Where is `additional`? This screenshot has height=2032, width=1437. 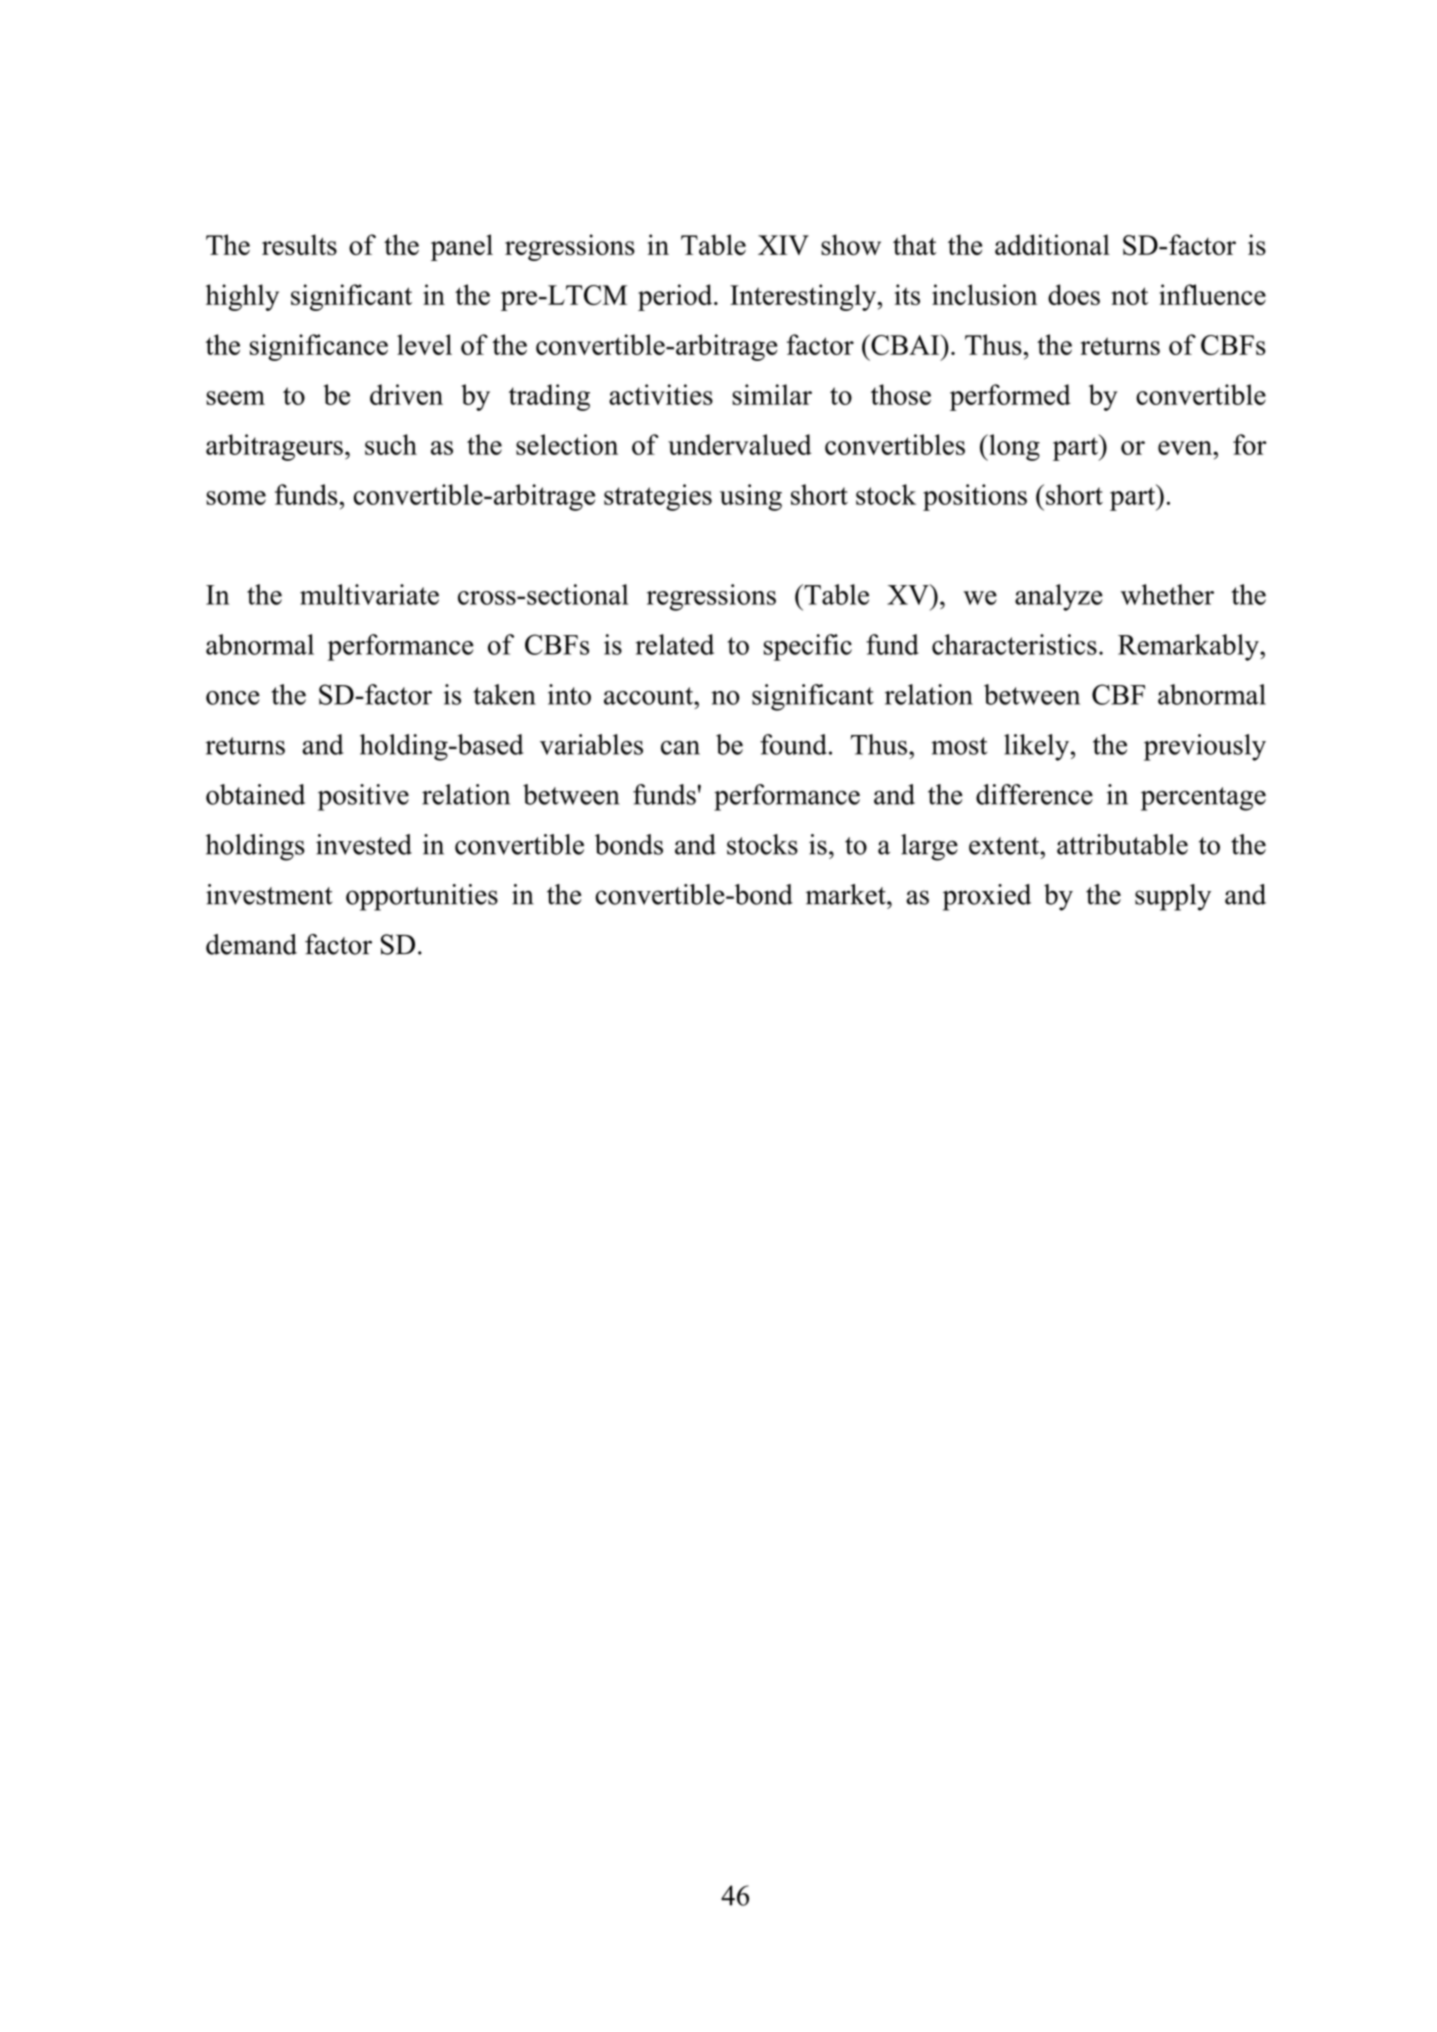
additional is located at coordinates (1052, 244).
